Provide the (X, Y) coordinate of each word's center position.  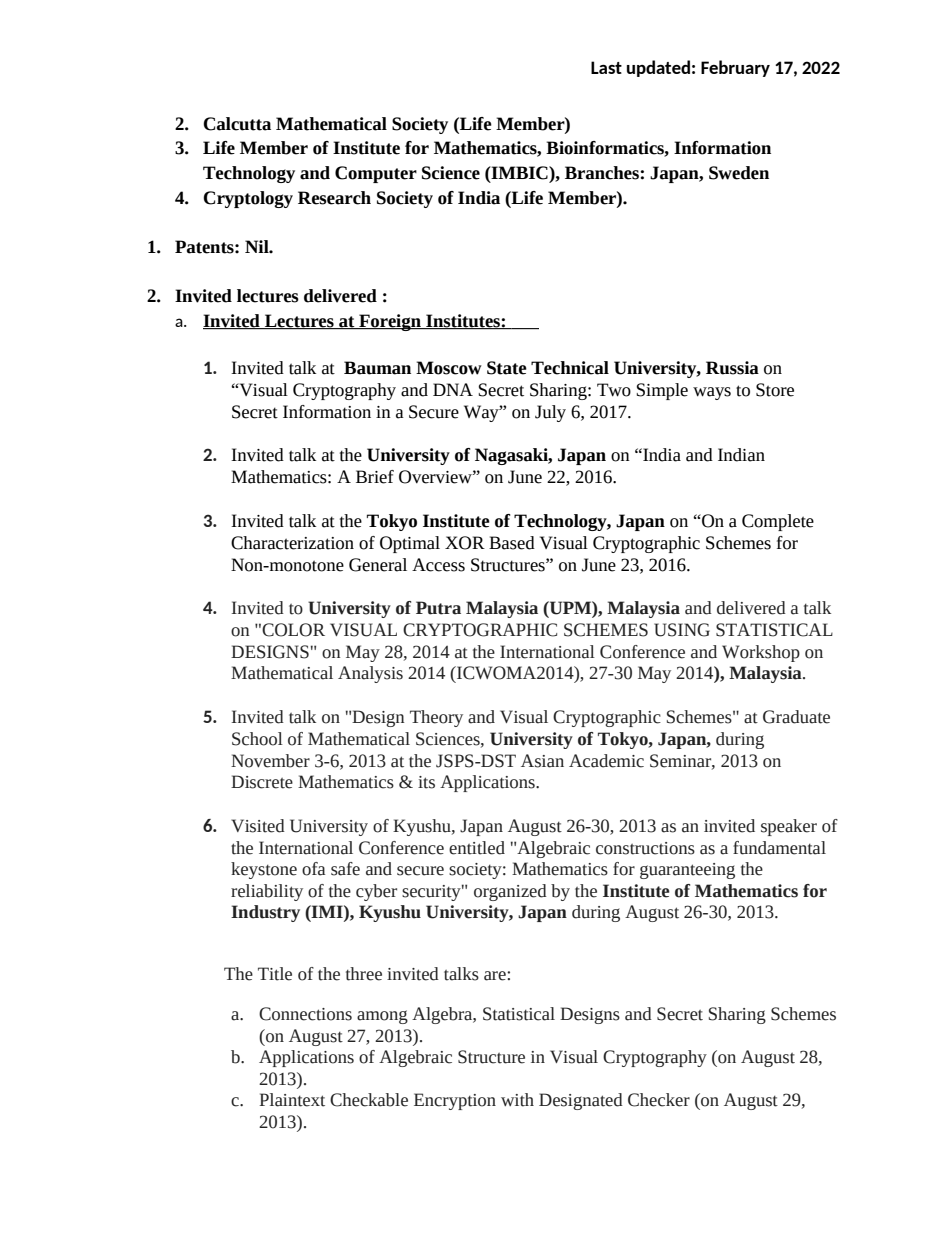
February (735, 68)
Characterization (292, 543)
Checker (659, 1100)
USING (682, 630)
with (517, 1100)
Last (606, 67)
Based (512, 543)
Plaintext (292, 1100)
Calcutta (237, 124)
